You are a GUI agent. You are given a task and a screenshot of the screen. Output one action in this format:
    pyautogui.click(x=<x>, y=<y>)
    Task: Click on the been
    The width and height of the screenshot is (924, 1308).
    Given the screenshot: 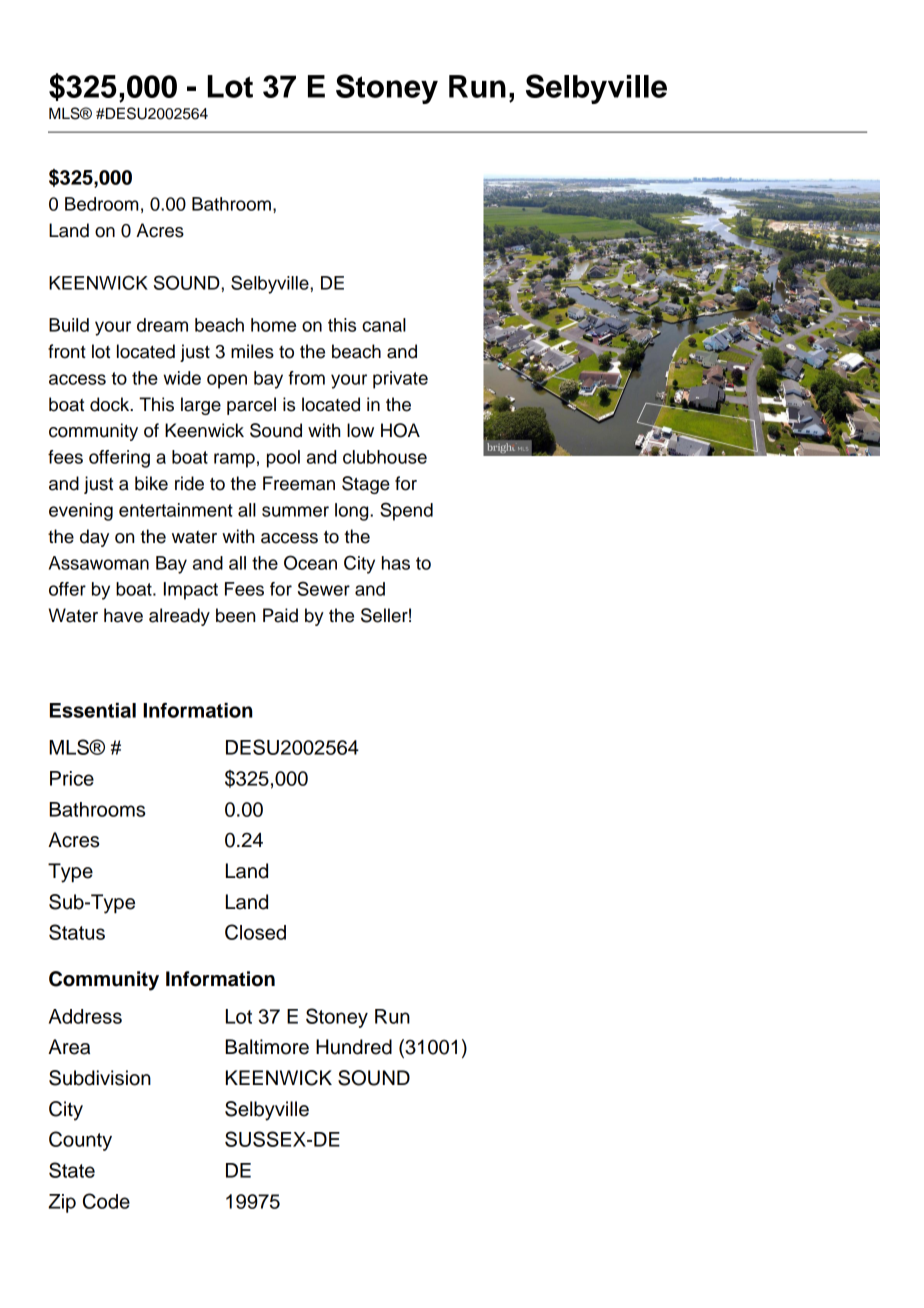 What is the action you would take?
    pyautogui.click(x=235, y=615)
